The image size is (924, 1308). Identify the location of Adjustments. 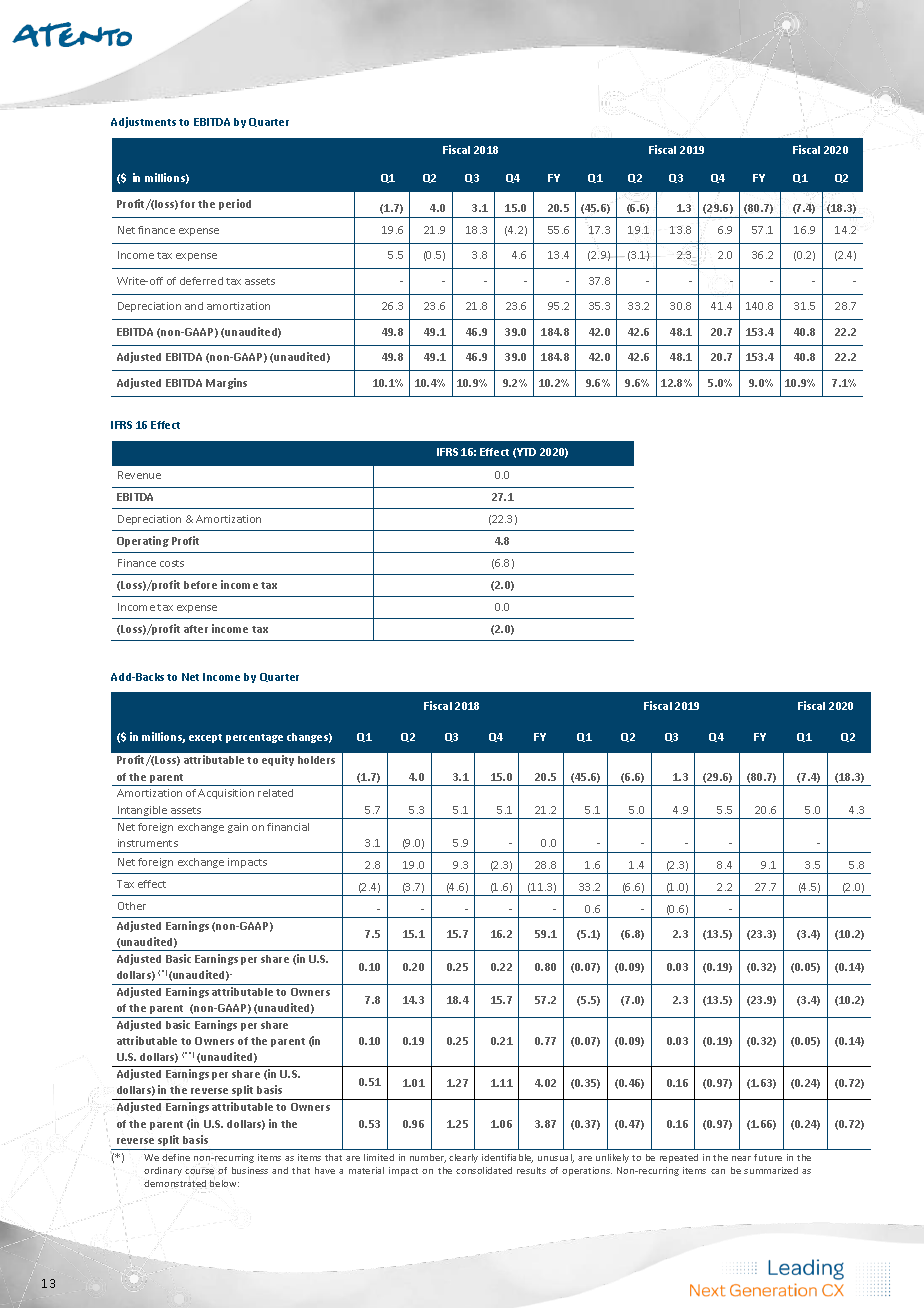
(143, 122).
